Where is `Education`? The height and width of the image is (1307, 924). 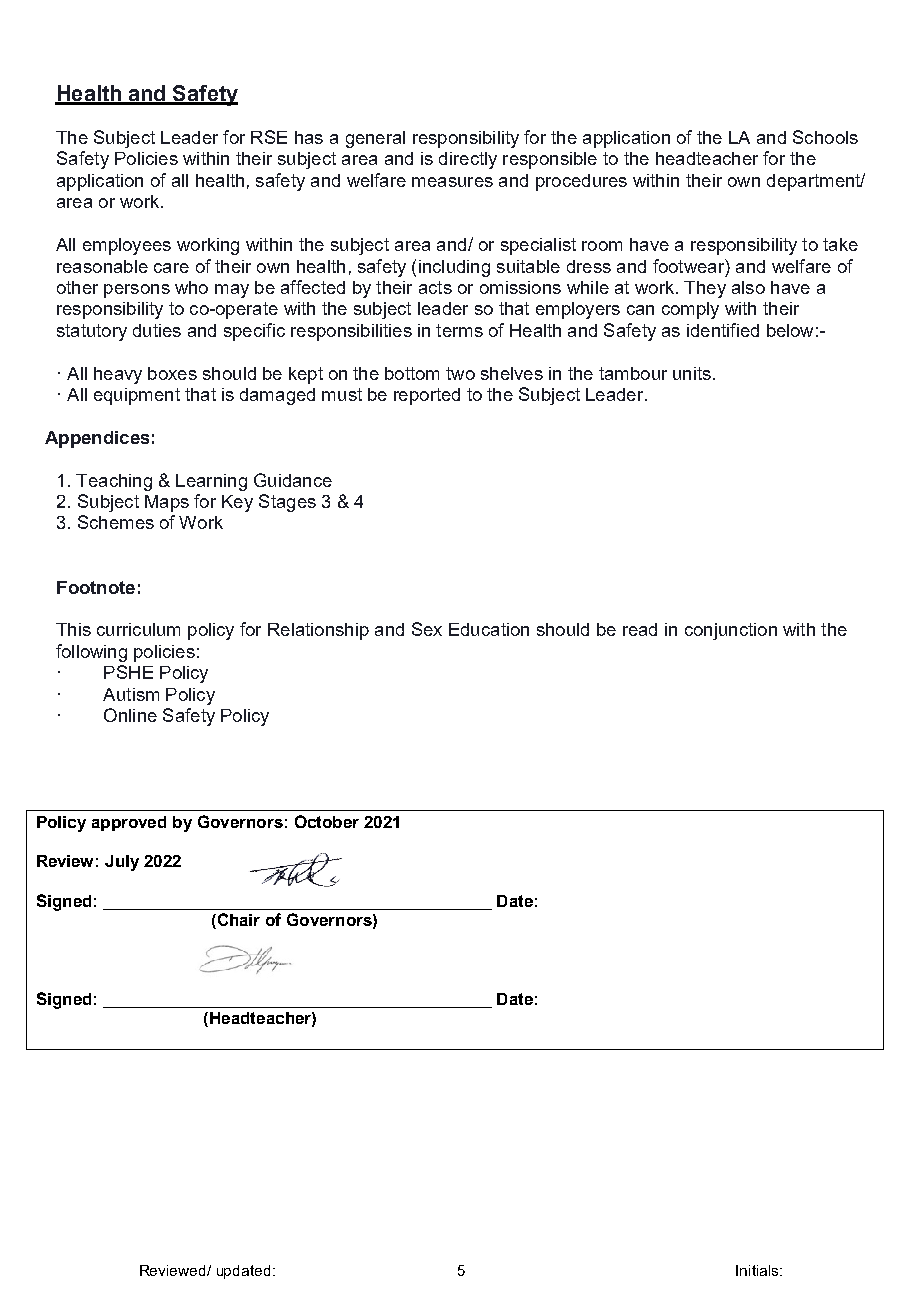
Education is located at coordinates (489, 629).
